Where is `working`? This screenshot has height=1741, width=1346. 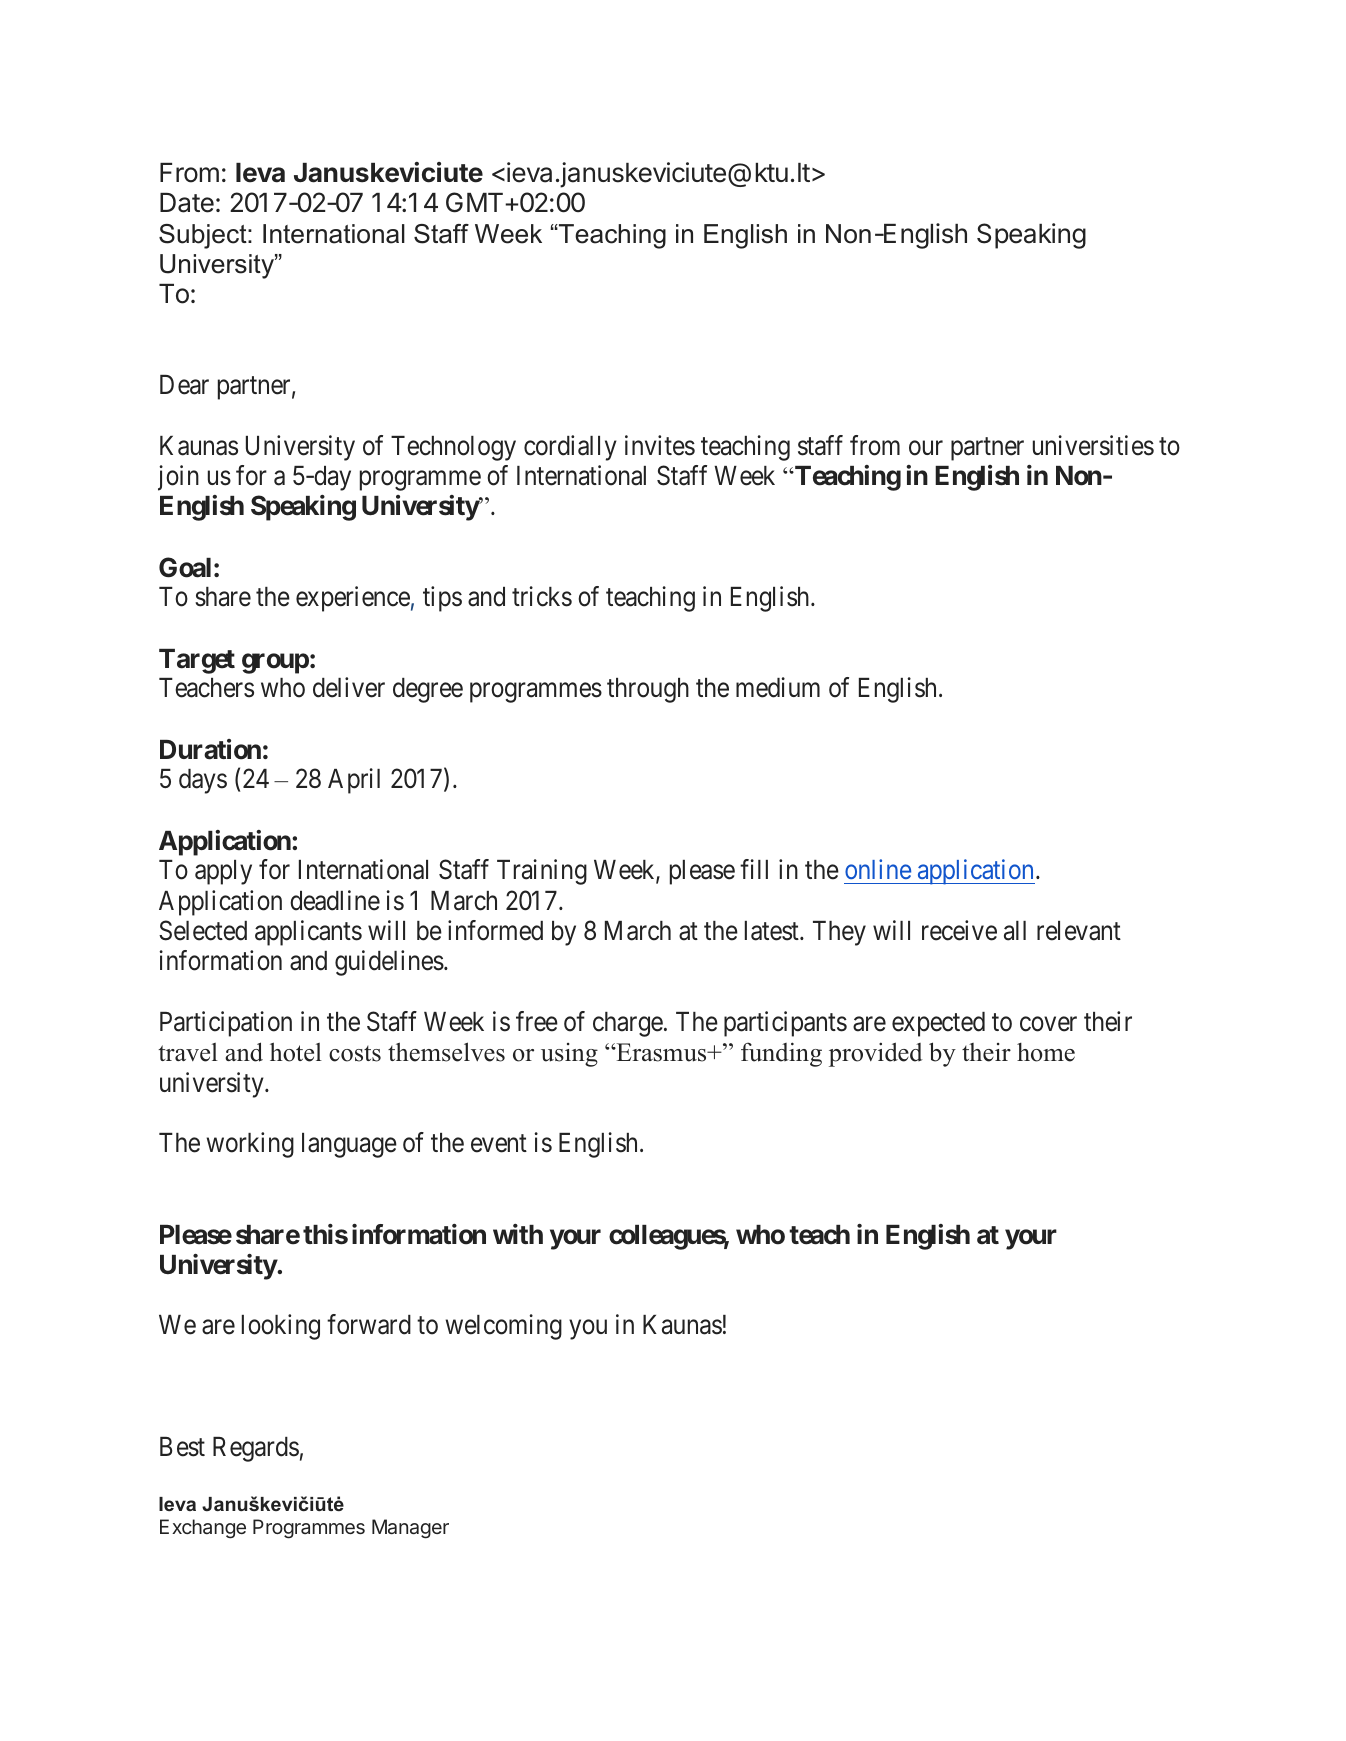 working is located at coordinates (250, 1145).
